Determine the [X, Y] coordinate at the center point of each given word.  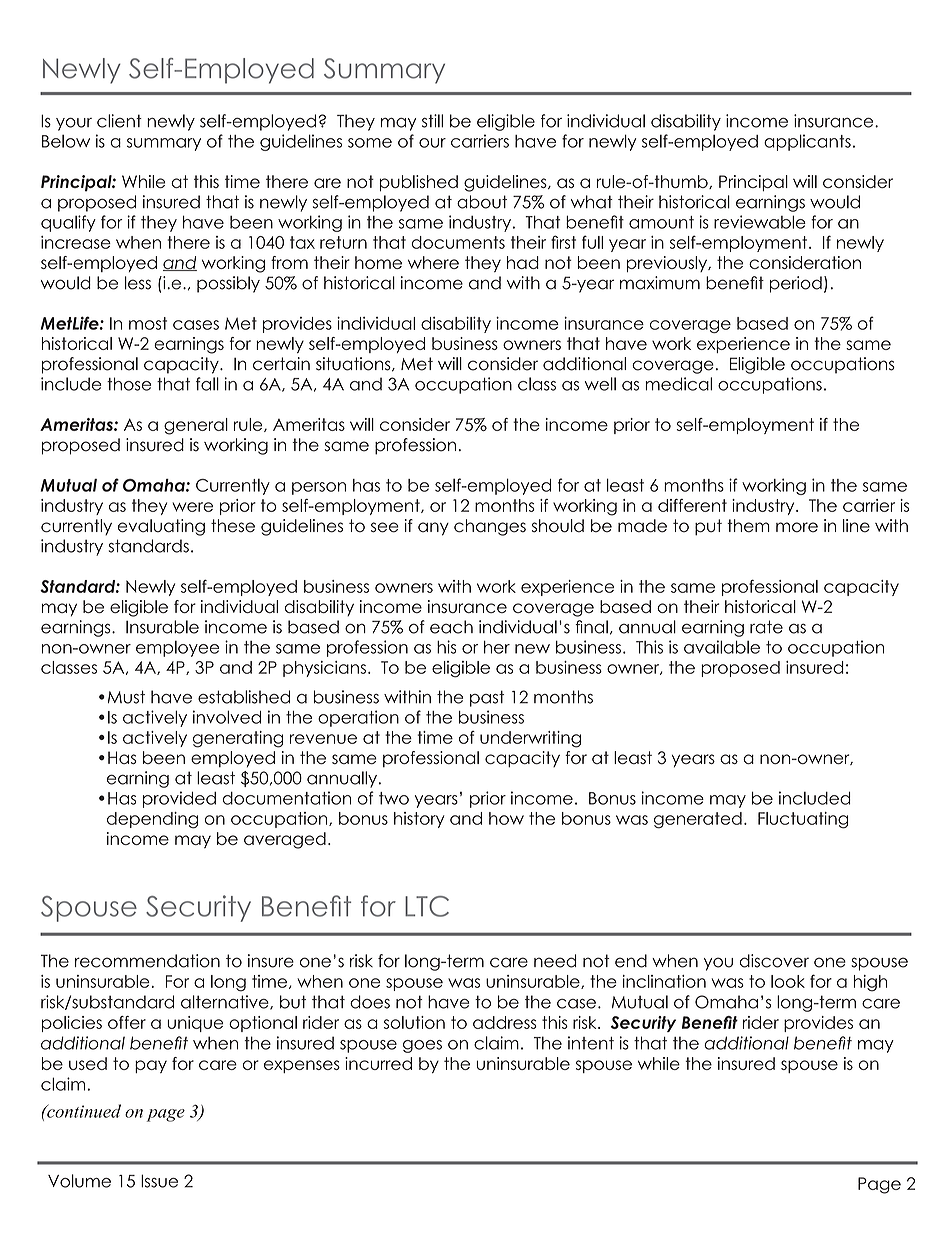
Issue [159, 1181]
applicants [807, 142]
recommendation [147, 961]
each [451, 627]
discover [774, 961]
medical [679, 384]
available [722, 647]
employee [177, 649]
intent [591, 1043]
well [600, 384]
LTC [427, 906]
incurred [378, 1063]
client [119, 121]
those [129, 384]
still [432, 121]
